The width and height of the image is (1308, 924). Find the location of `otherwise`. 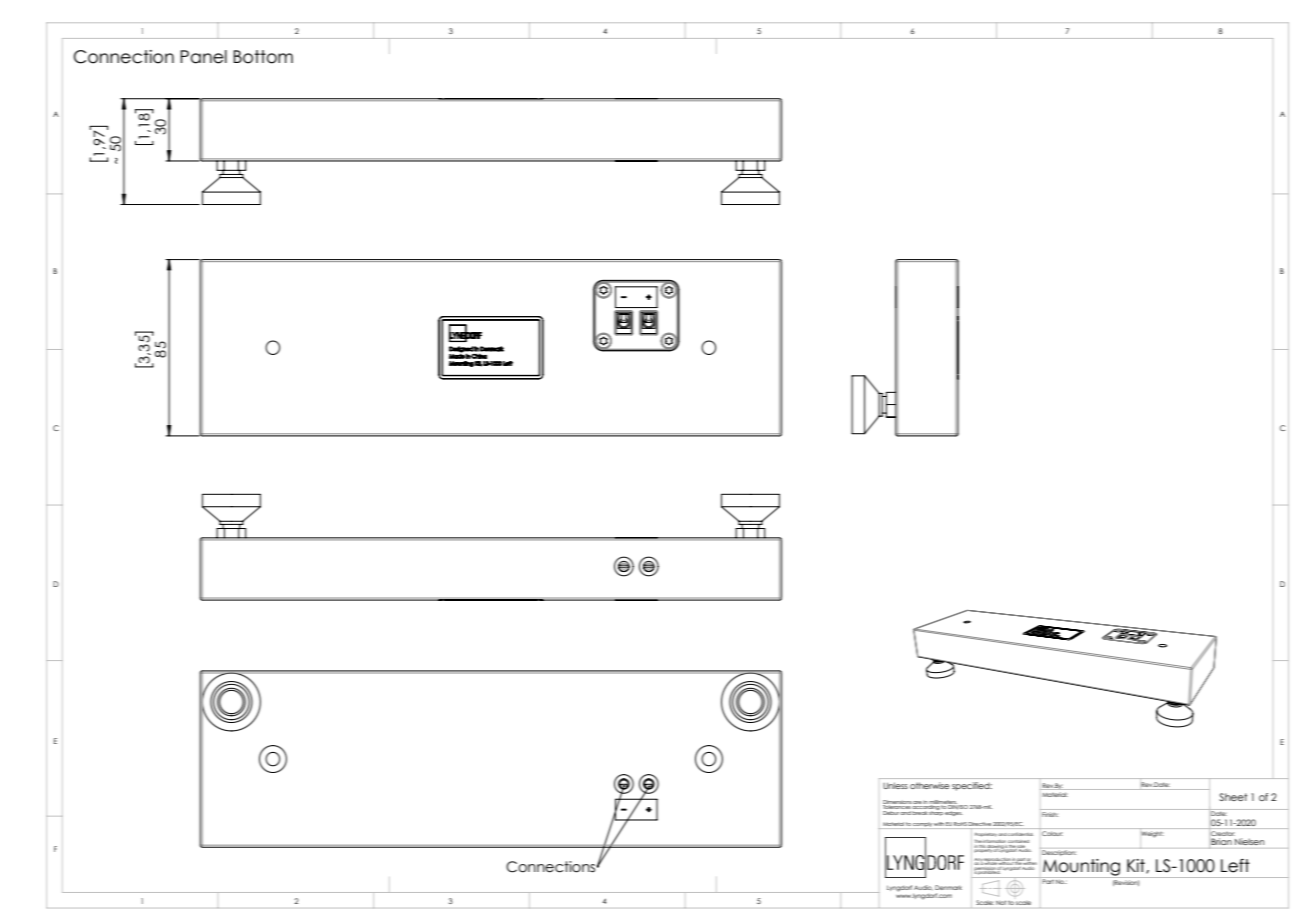

otherwise is located at coordinates (929, 785).
